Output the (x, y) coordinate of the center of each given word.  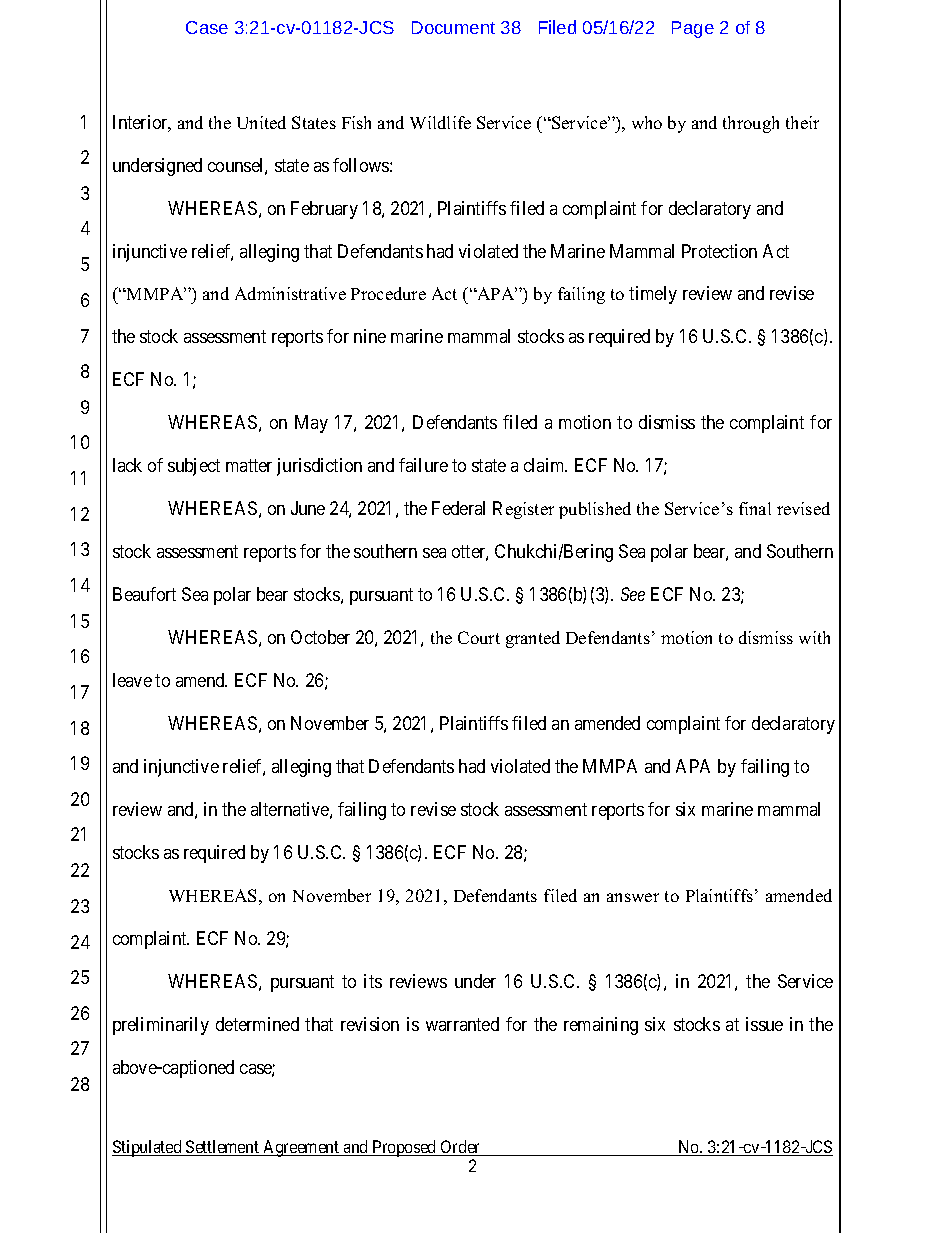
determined (257, 1024)
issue (764, 1024)
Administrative (290, 293)
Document (453, 27)
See (633, 594)
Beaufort (144, 594)
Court (479, 637)
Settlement (222, 1148)
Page (693, 29)
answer (633, 897)
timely (653, 295)
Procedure (388, 293)
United (261, 122)
